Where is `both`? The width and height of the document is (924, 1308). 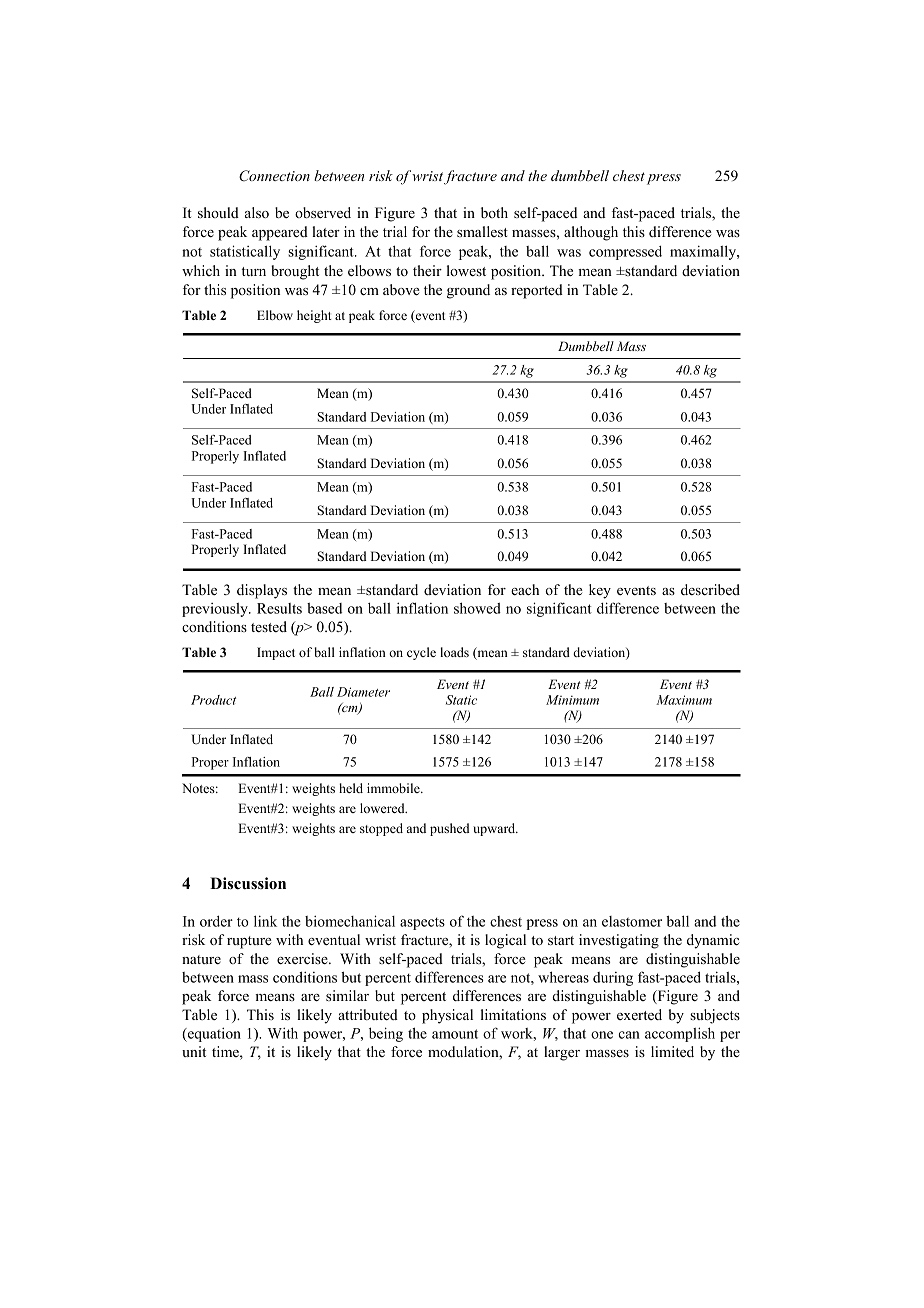 both is located at coordinates (494, 212).
